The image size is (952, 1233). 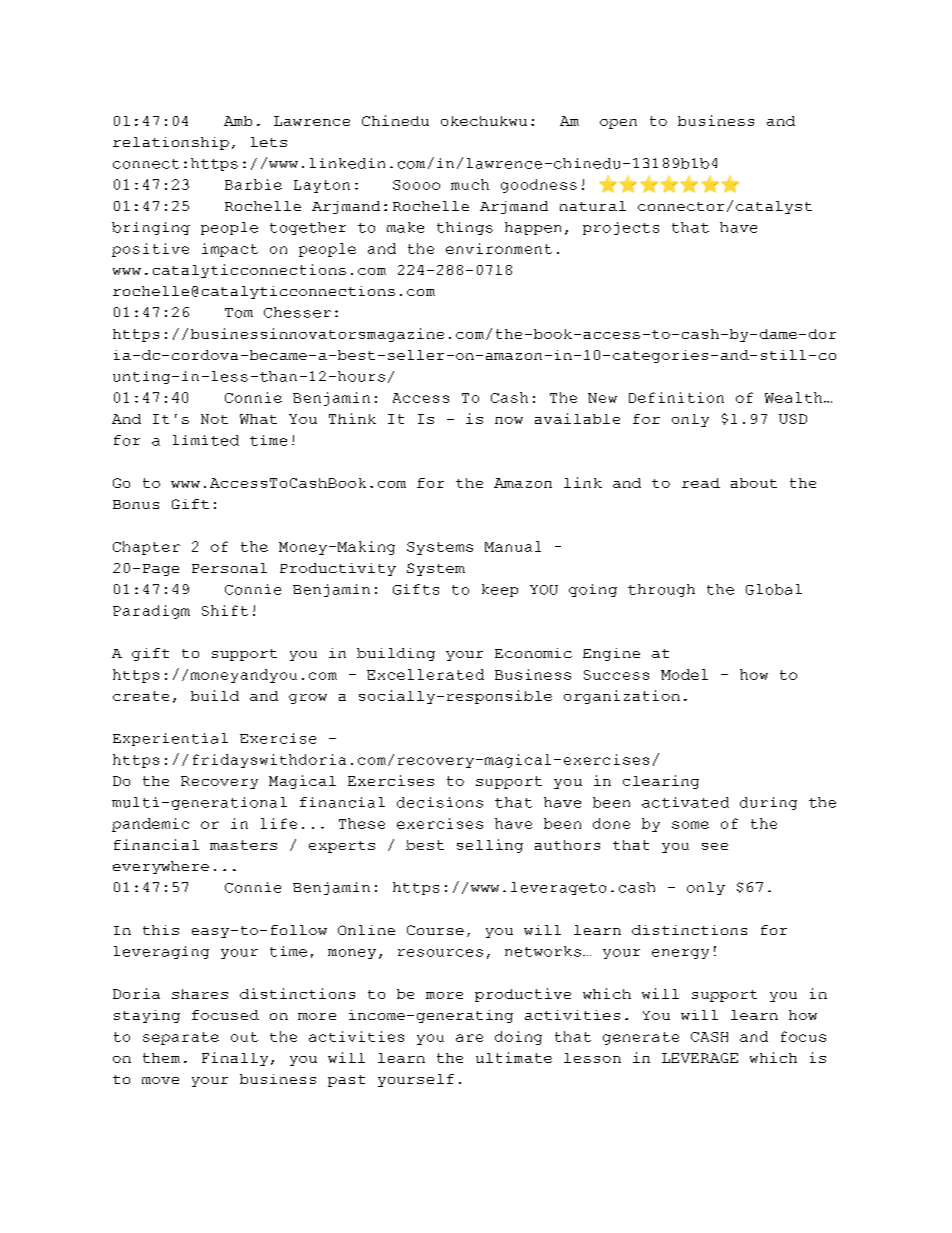 I want to click on open, so click(x=618, y=124).
